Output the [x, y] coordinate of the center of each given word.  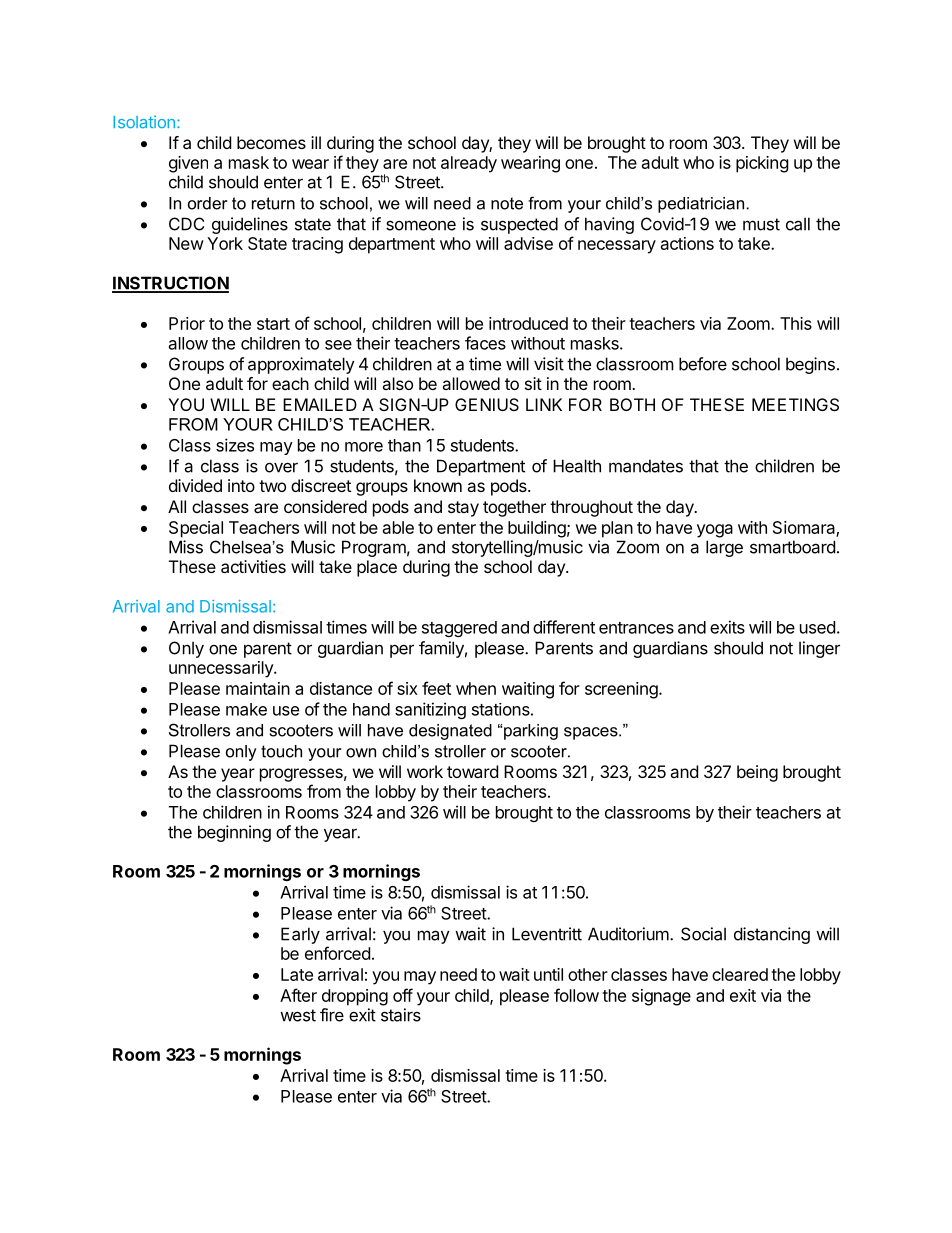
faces [485, 343]
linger [819, 649]
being [757, 773]
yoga [715, 531]
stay [463, 509]
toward [472, 771]
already [469, 164]
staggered [459, 629]
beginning [234, 833]
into [241, 485]
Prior [187, 323]
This [796, 323]
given [188, 164]
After [298, 995]
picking [762, 164]
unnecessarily [222, 669]
